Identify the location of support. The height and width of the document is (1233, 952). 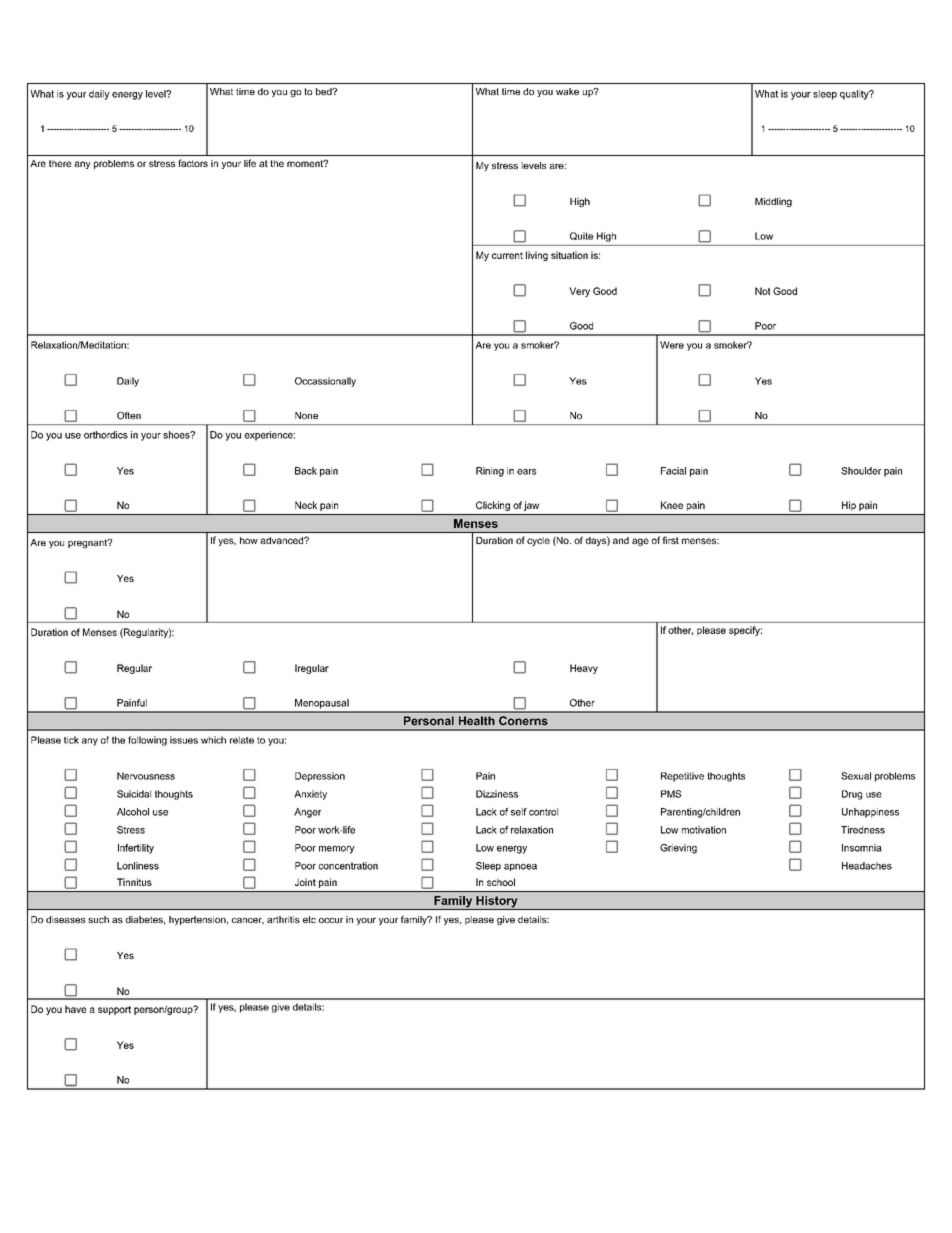
(114, 1010).
